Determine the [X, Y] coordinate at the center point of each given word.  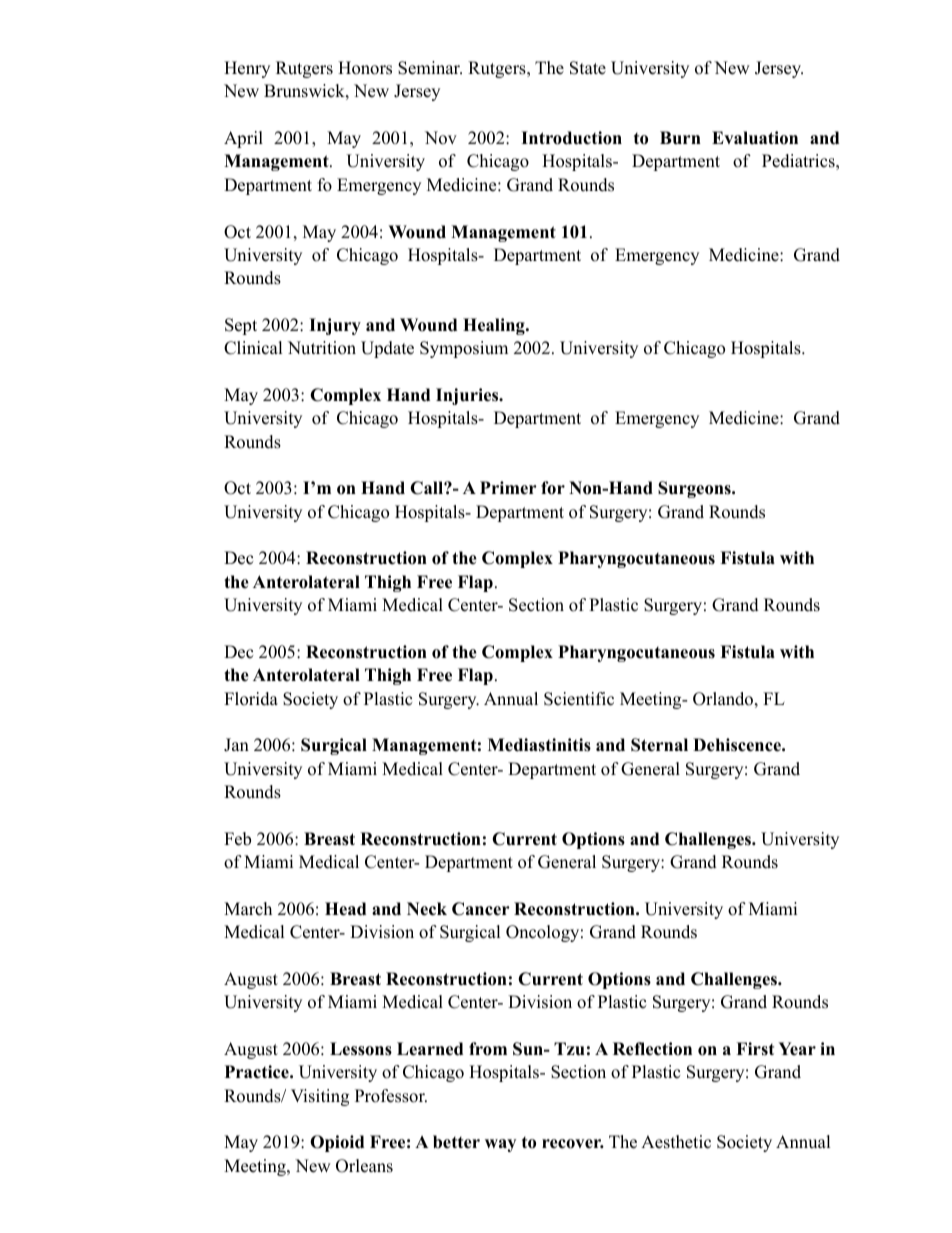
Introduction [571, 138]
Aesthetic [676, 1142]
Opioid [337, 1143]
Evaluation [755, 138]
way [500, 1145]
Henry [247, 69]
